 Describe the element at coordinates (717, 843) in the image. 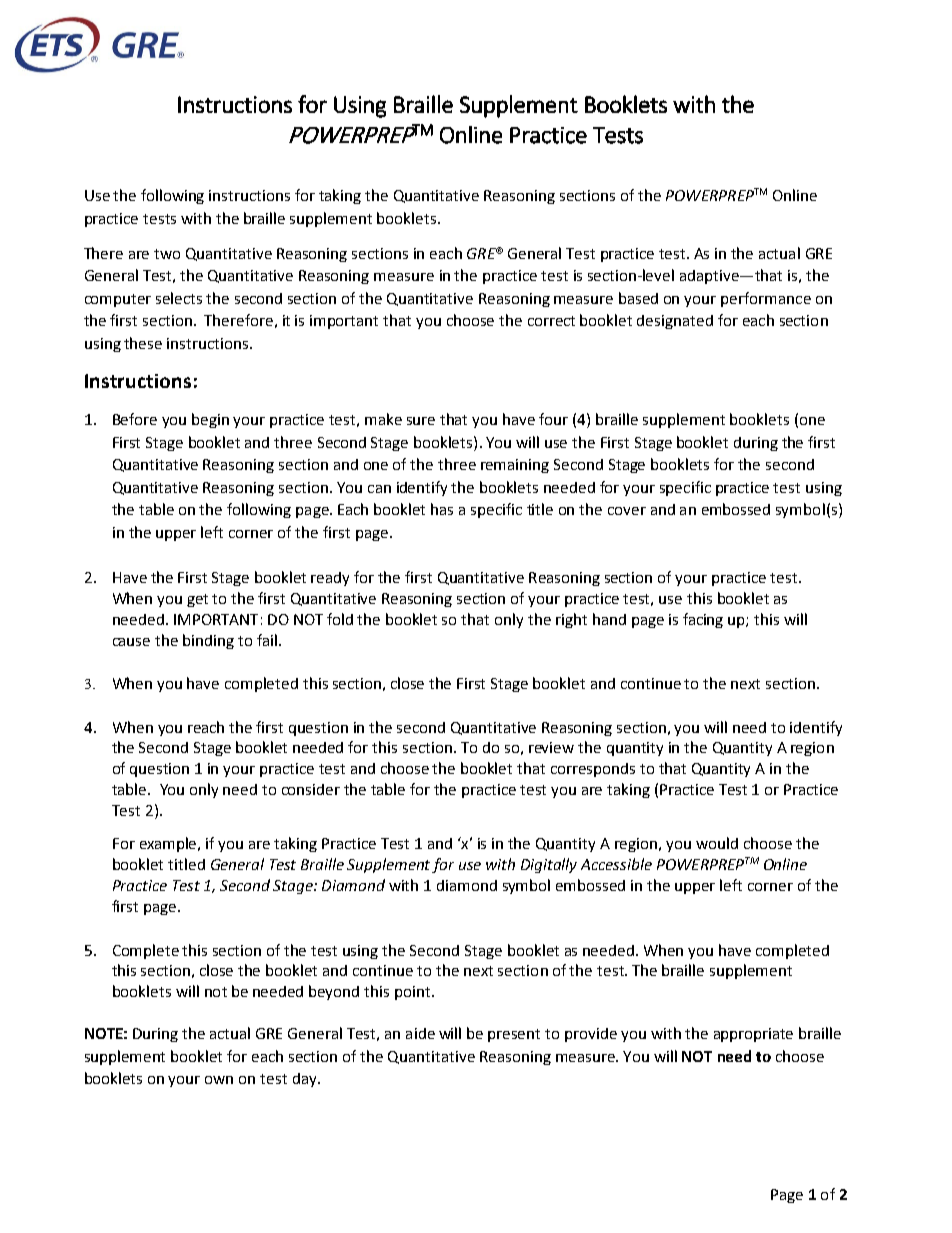

I see `would` at that location.
